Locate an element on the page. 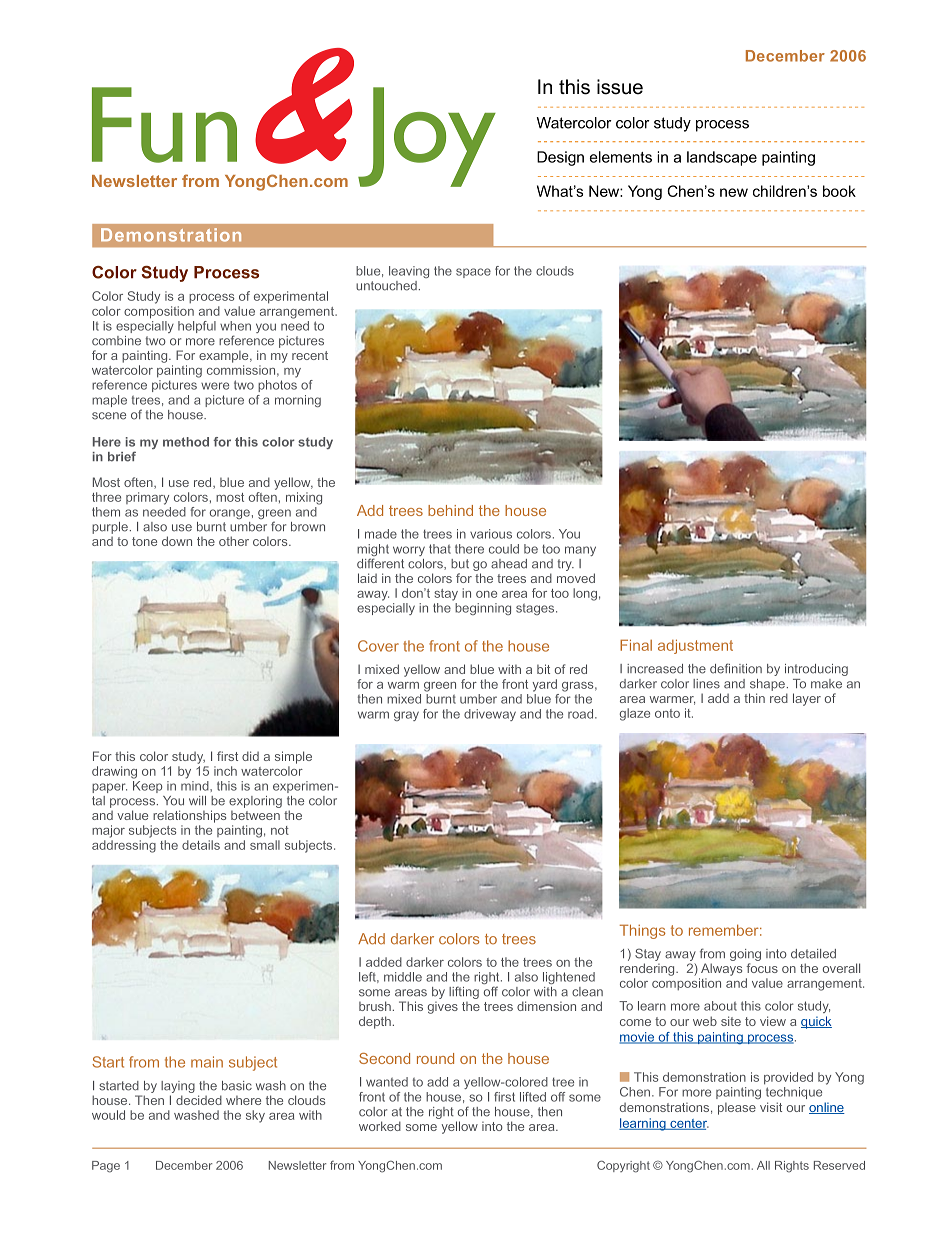 The height and width of the image is (1233, 952). behind is located at coordinates (450, 510).
